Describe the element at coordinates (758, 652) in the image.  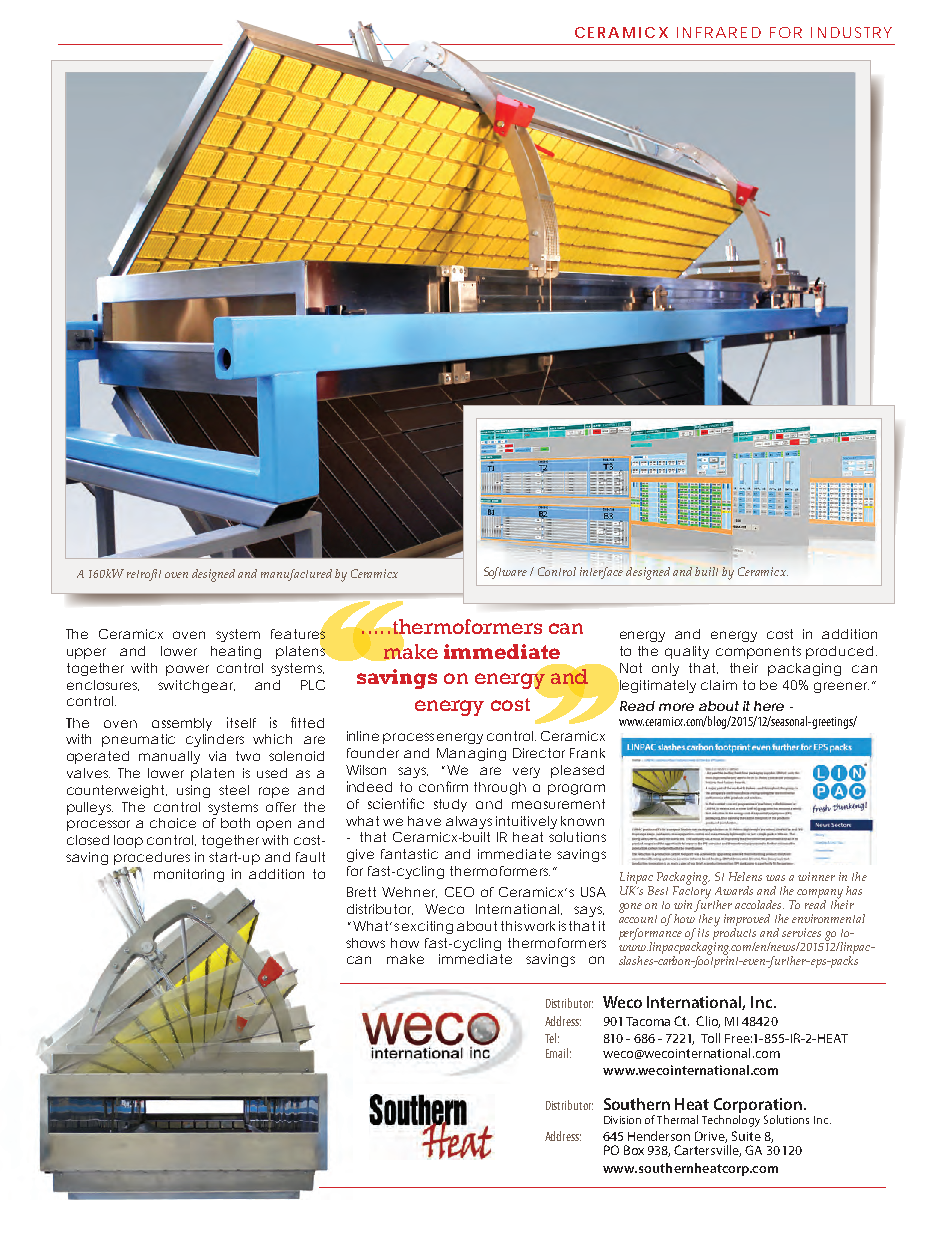
I see `components` at that location.
